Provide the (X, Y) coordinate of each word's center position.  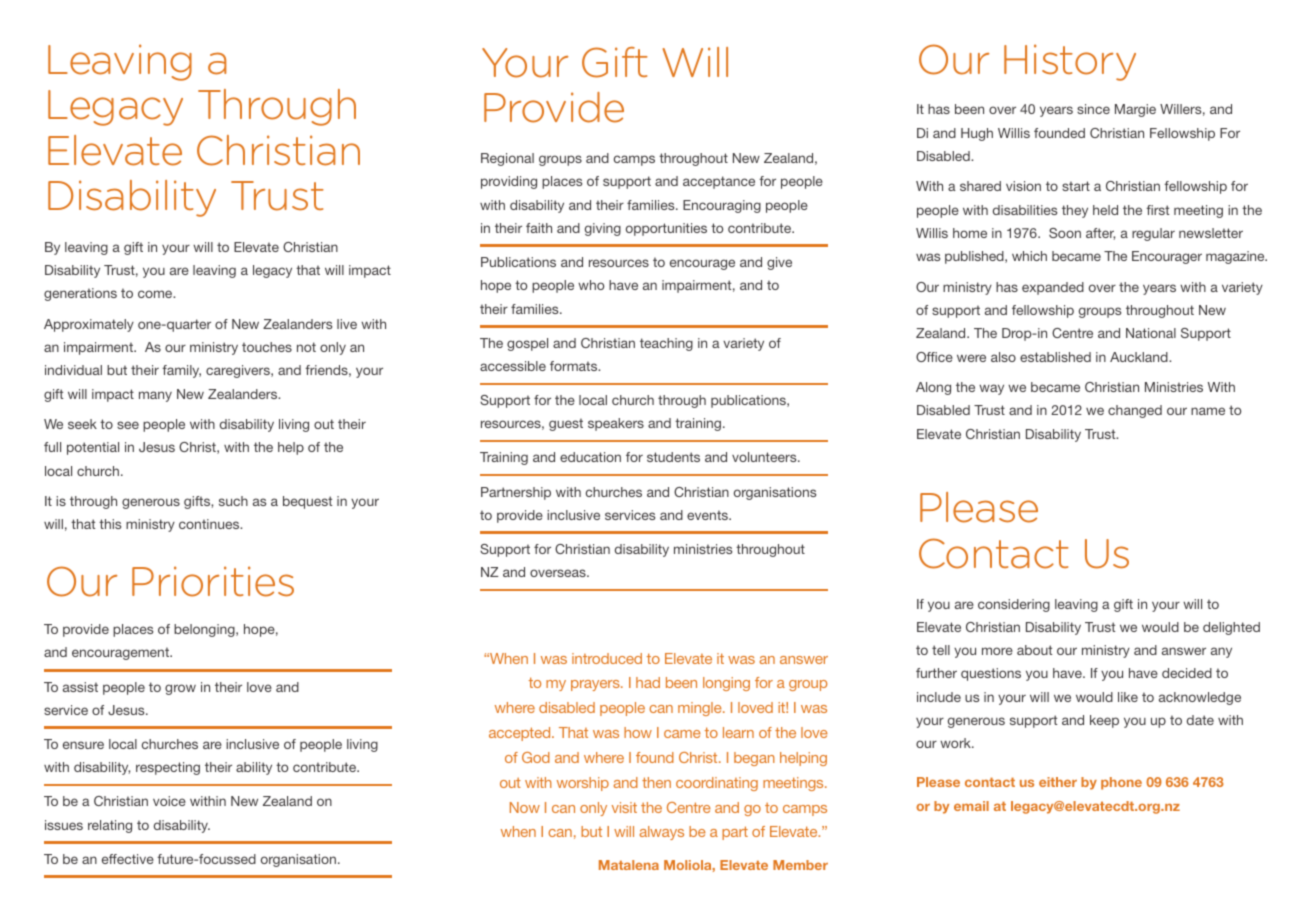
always (662, 833)
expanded (1053, 288)
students (673, 457)
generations (80, 294)
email (971, 806)
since (1093, 109)
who (591, 285)
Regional (507, 159)
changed (1135, 411)
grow (180, 689)
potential (93, 448)
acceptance (719, 182)
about (1034, 650)
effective (128, 859)
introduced (607, 658)
